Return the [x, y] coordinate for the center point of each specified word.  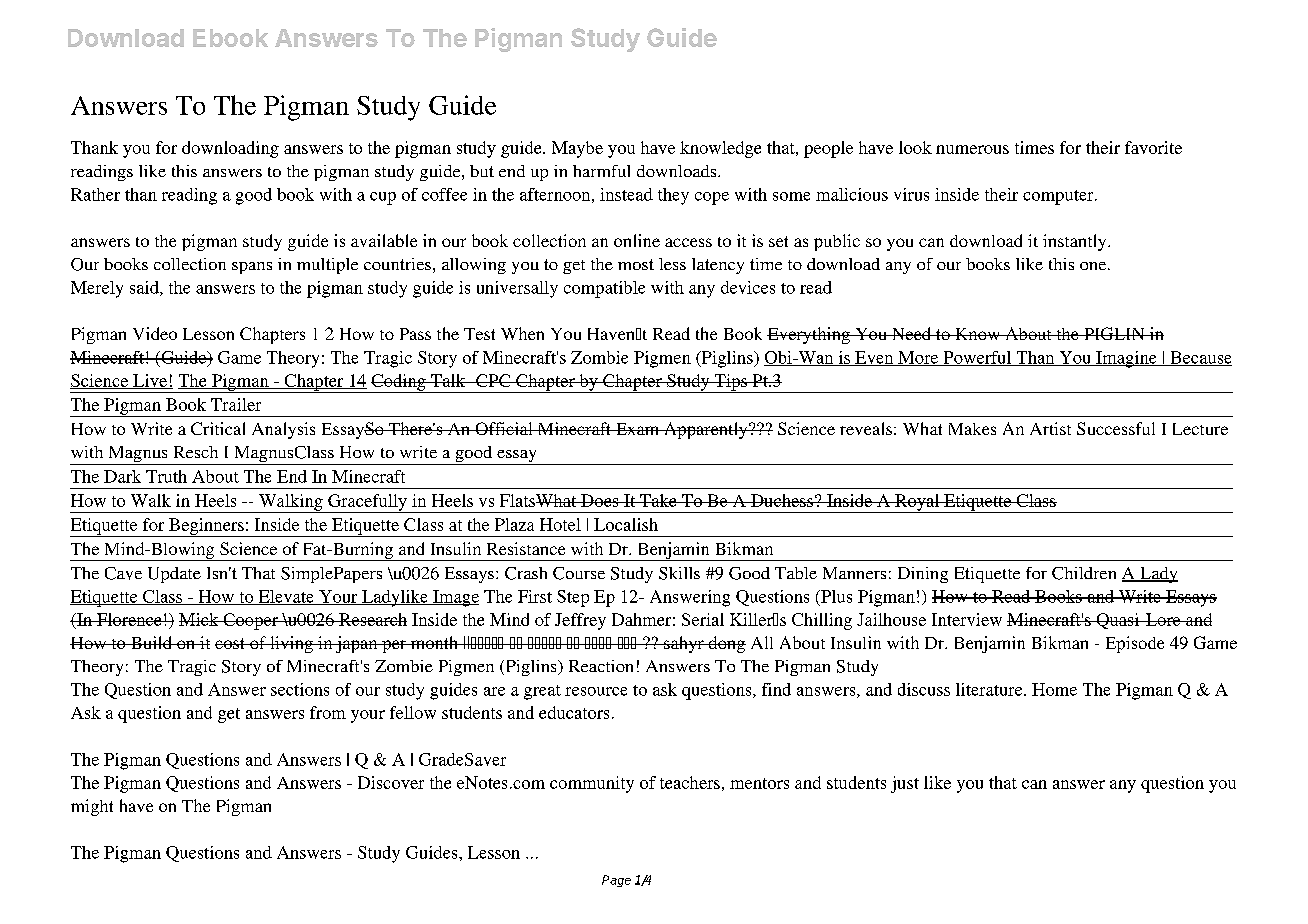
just [905, 784]
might [92, 807]
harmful [601, 171]
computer [1059, 197]
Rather [95, 194]
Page [616, 881]
